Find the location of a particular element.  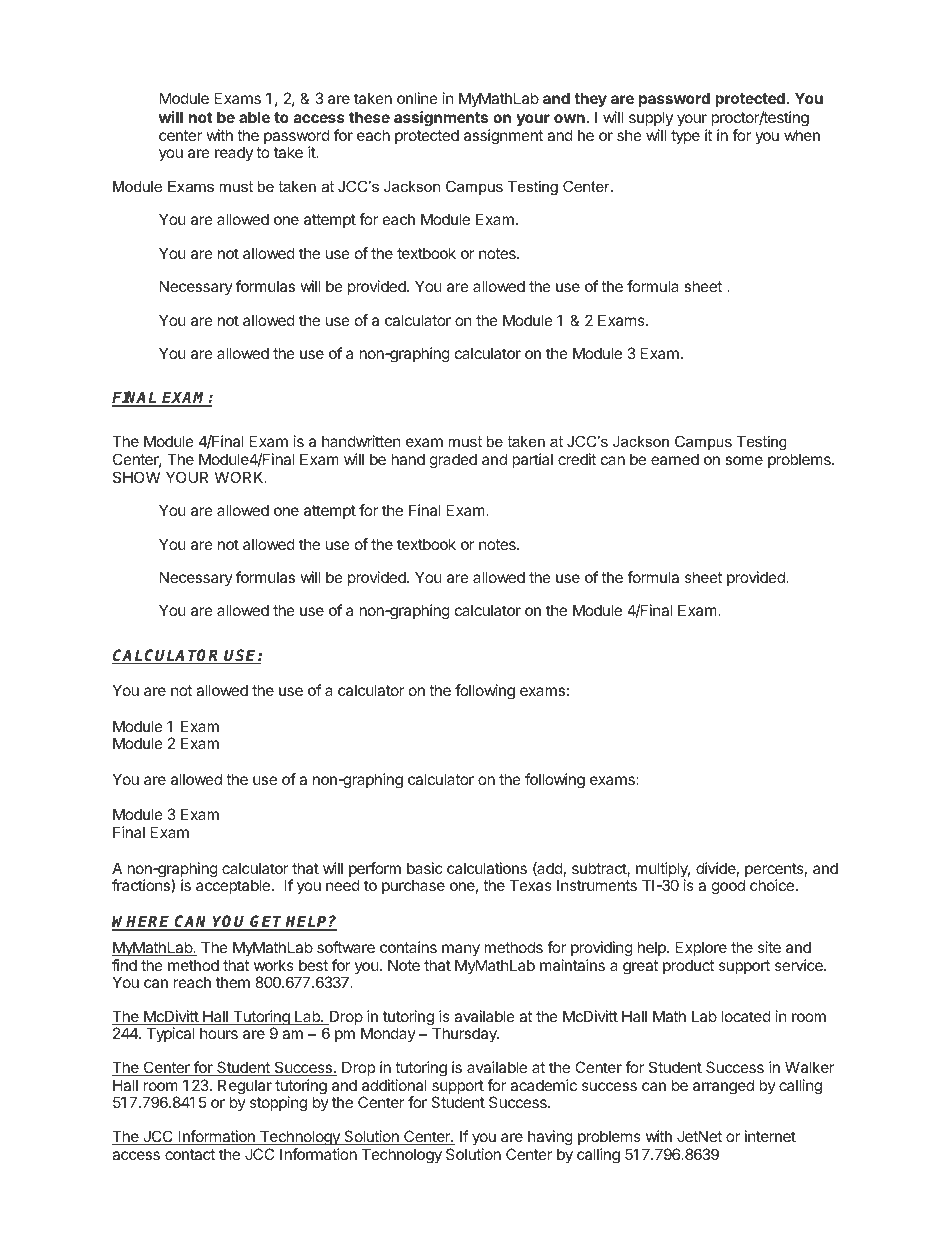

contact is located at coordinates (190, 1154).
